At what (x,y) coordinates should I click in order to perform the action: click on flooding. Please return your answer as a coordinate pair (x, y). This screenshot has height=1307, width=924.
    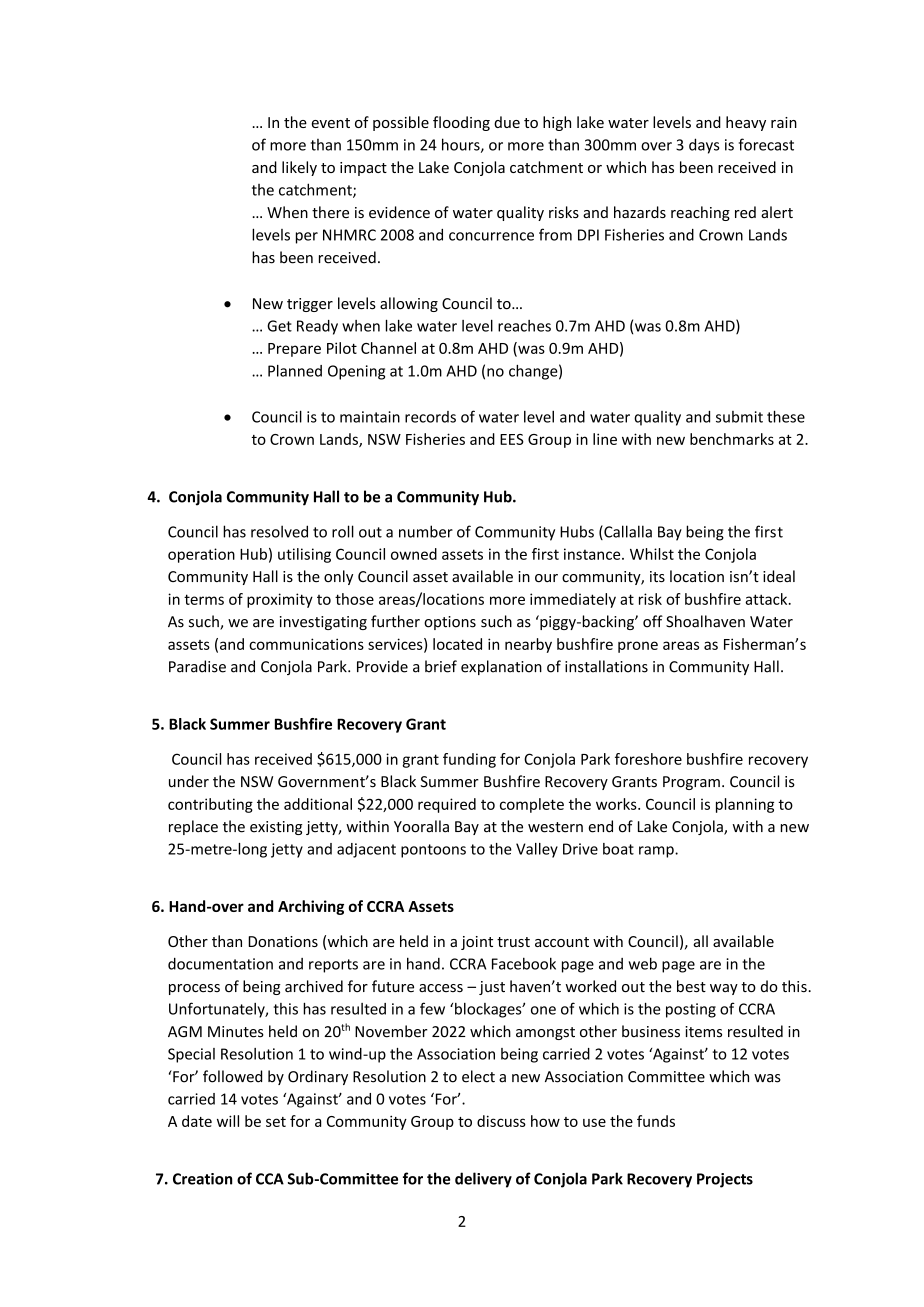
    Looking at the image, I should click on (461, 123).
